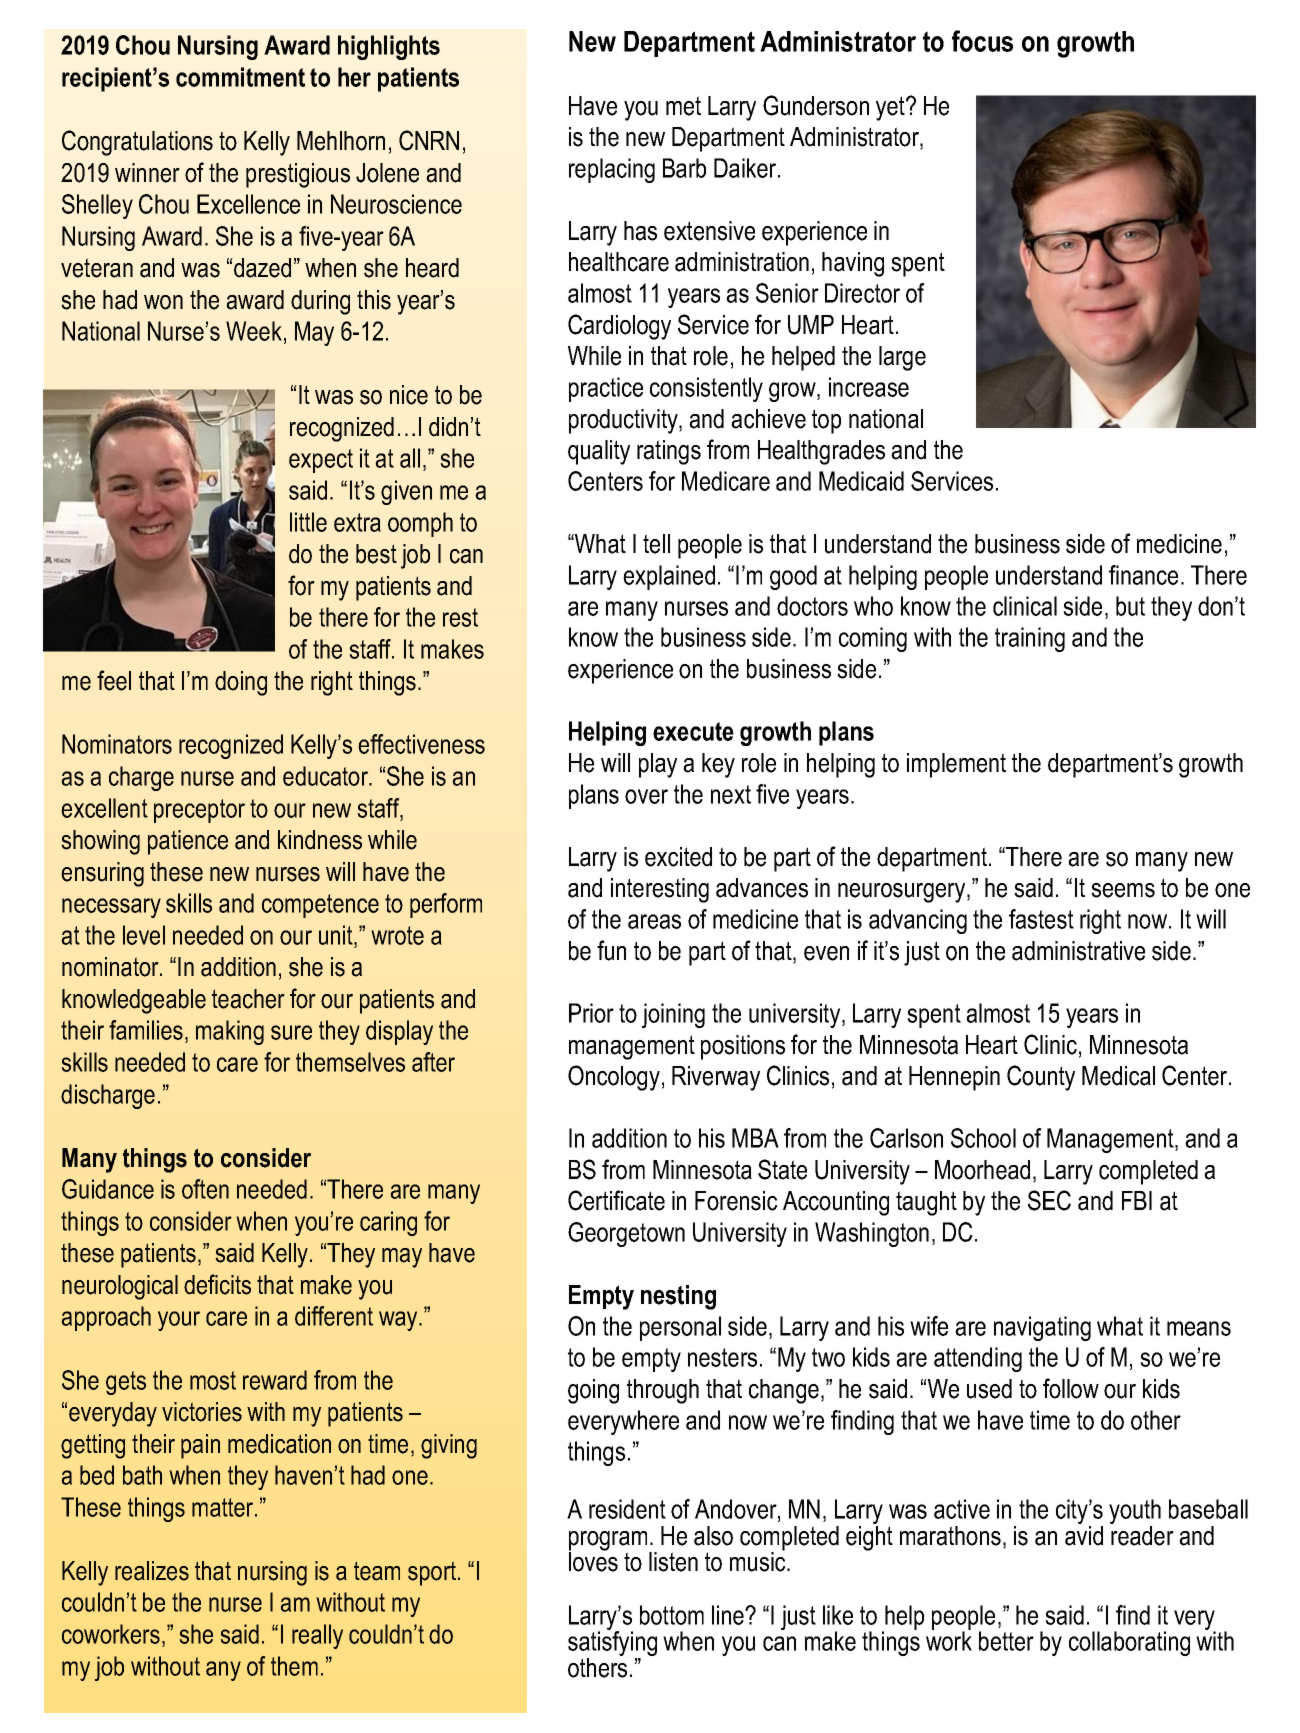 The height and width of the page is (1733, 1300). What do you see at coordinates (321, 461) in the page?
I see `expect` at bounding box center [321, 461].
